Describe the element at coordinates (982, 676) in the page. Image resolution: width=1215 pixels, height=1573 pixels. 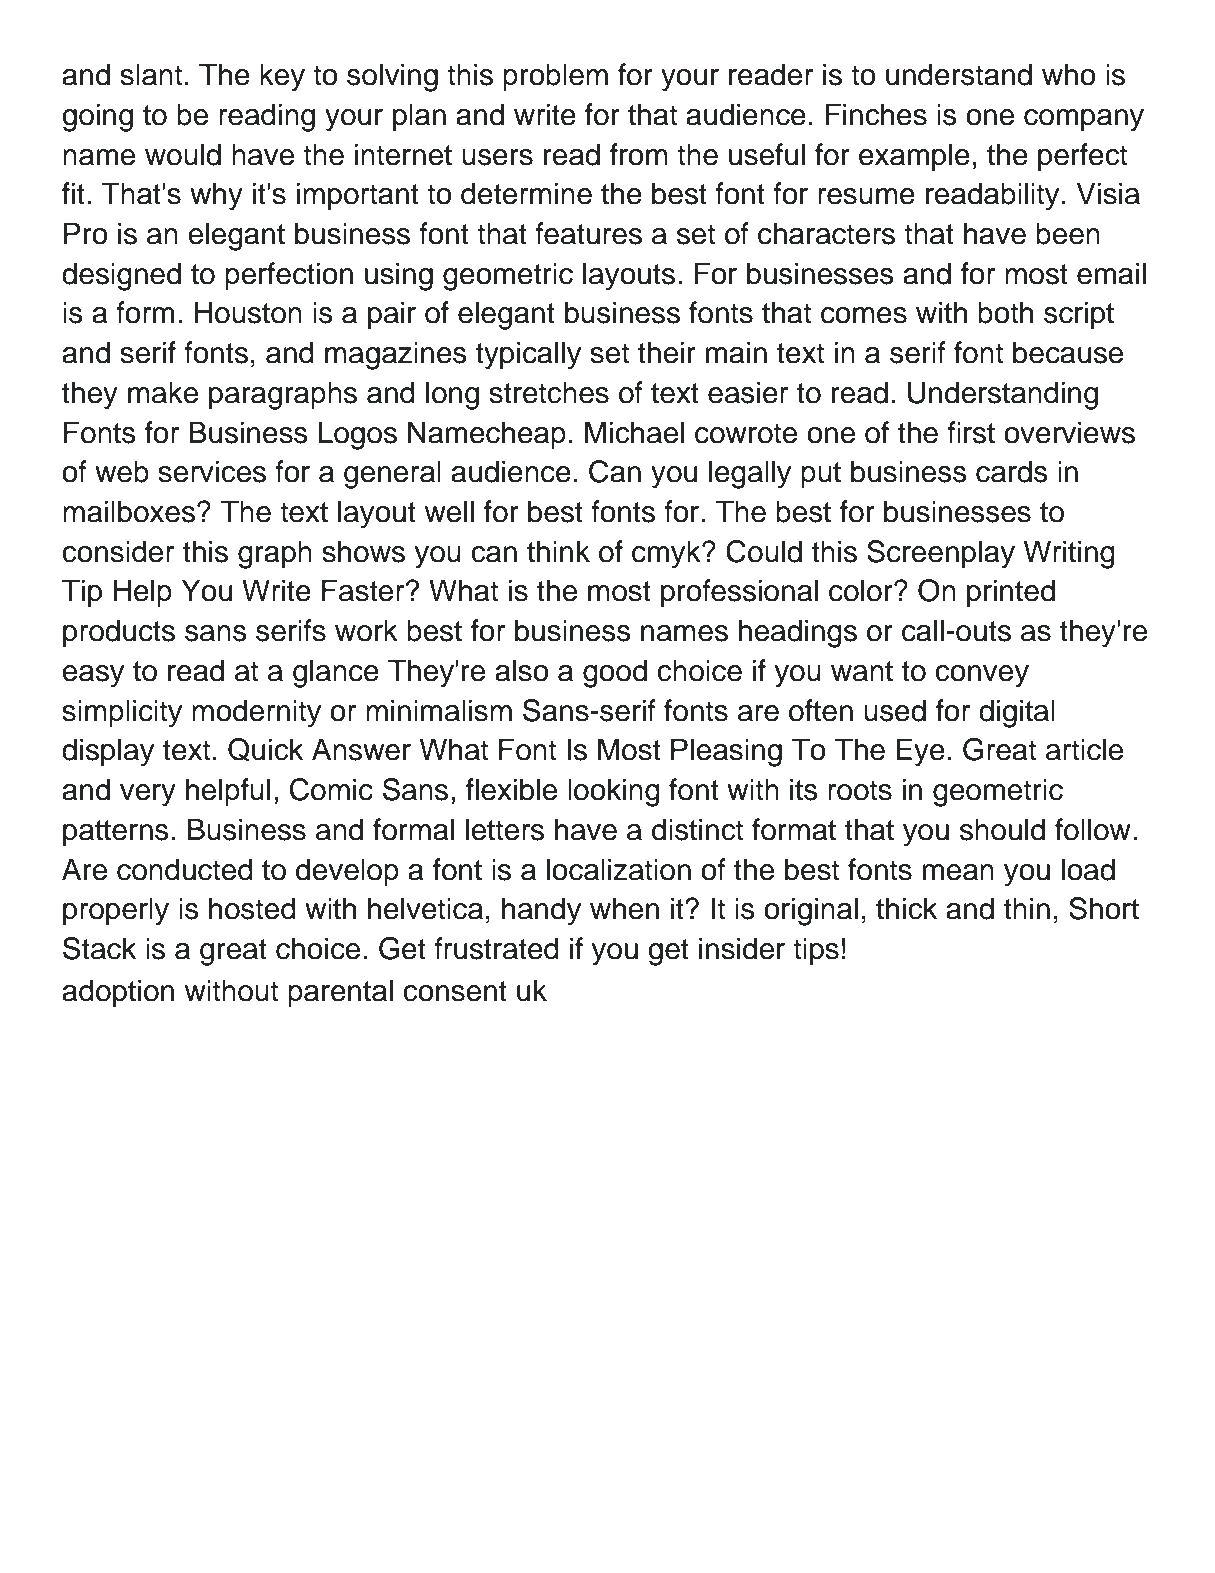
I see `convey` at that location.
